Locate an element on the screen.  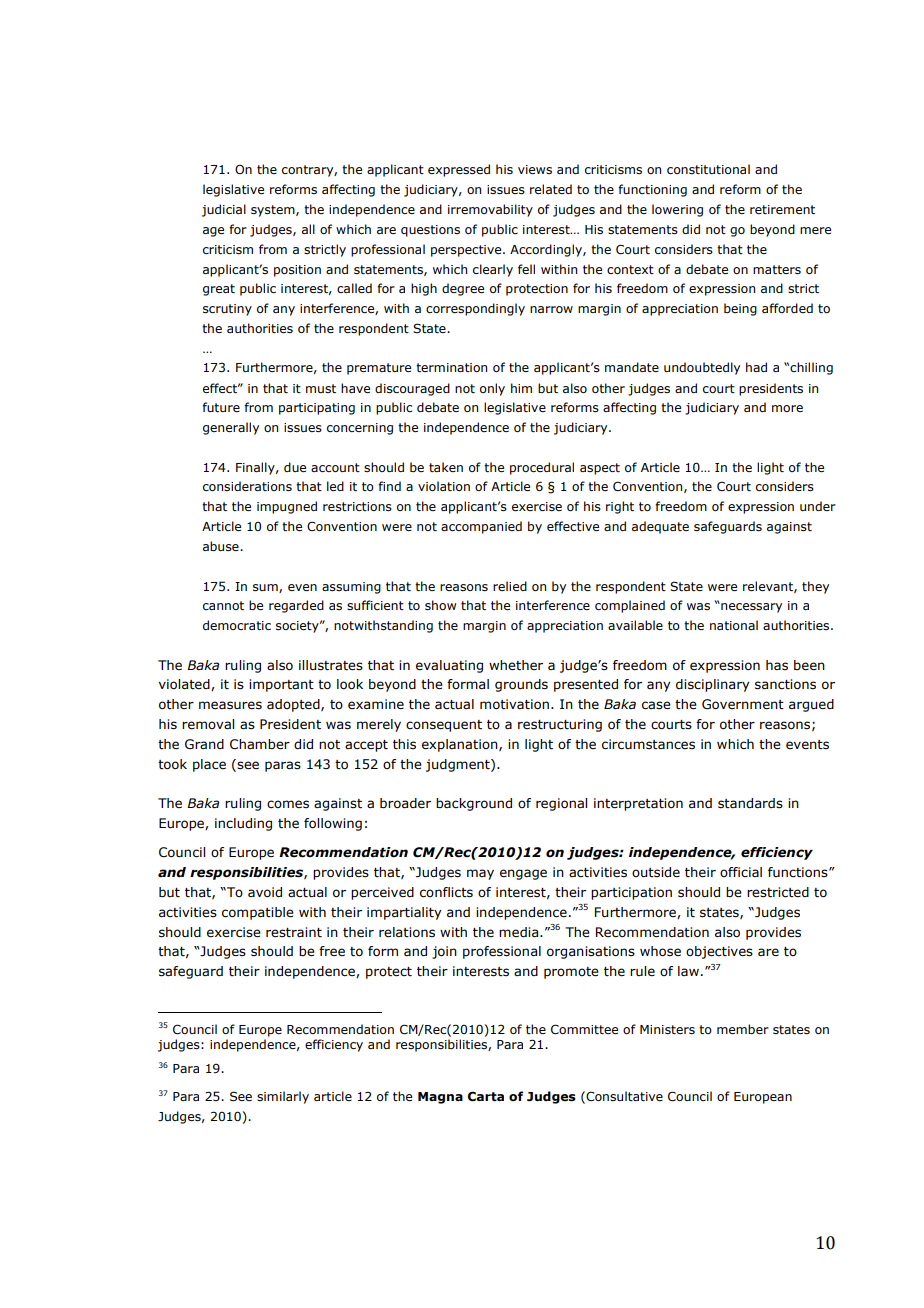
similarly is located at coordinates (283, 1097).
